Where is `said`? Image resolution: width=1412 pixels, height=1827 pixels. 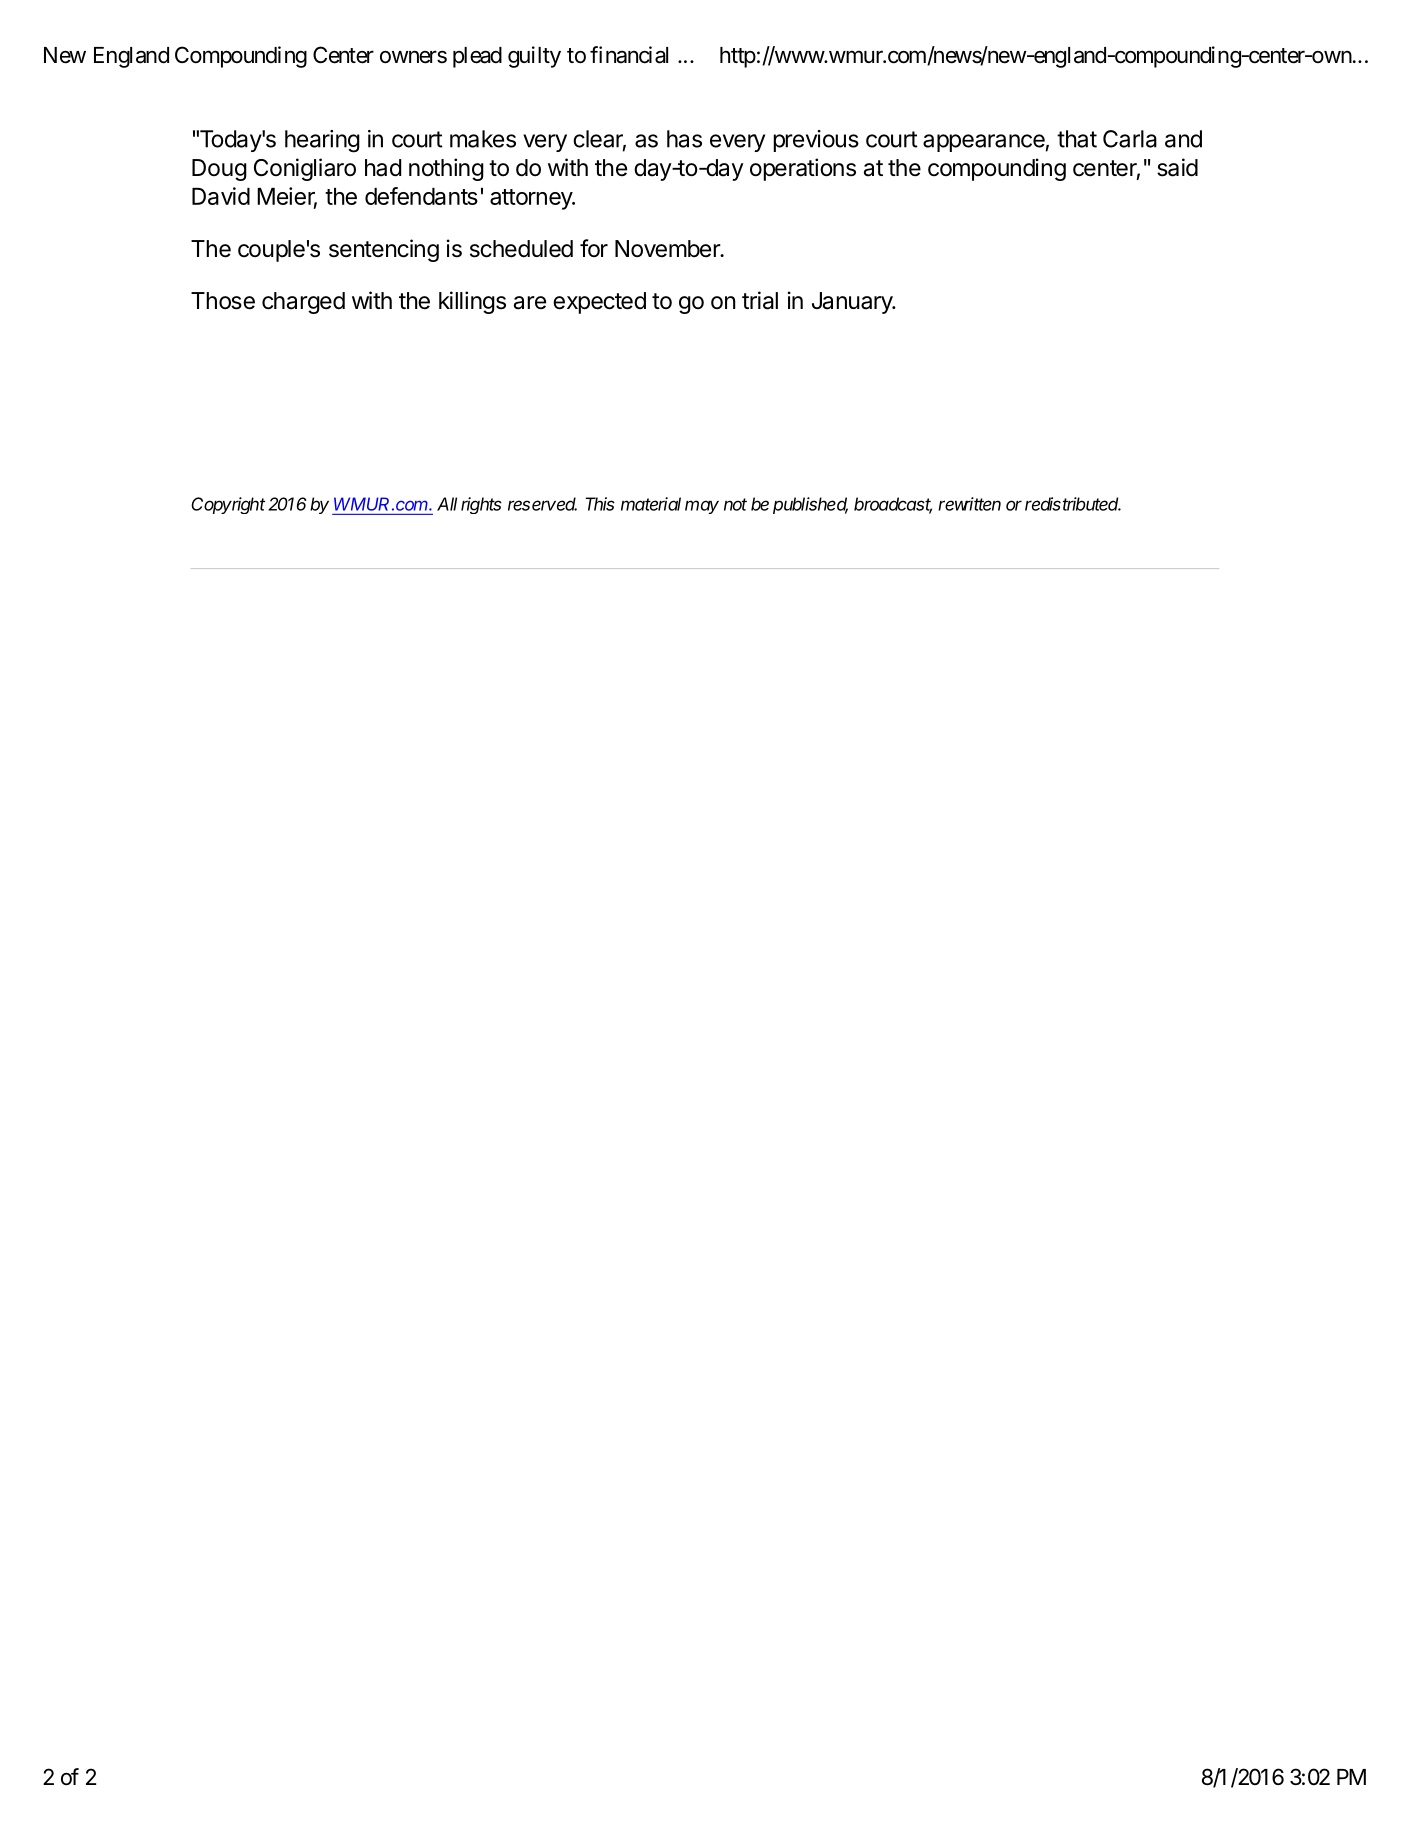
said is located at coordinates (1177, 167).
